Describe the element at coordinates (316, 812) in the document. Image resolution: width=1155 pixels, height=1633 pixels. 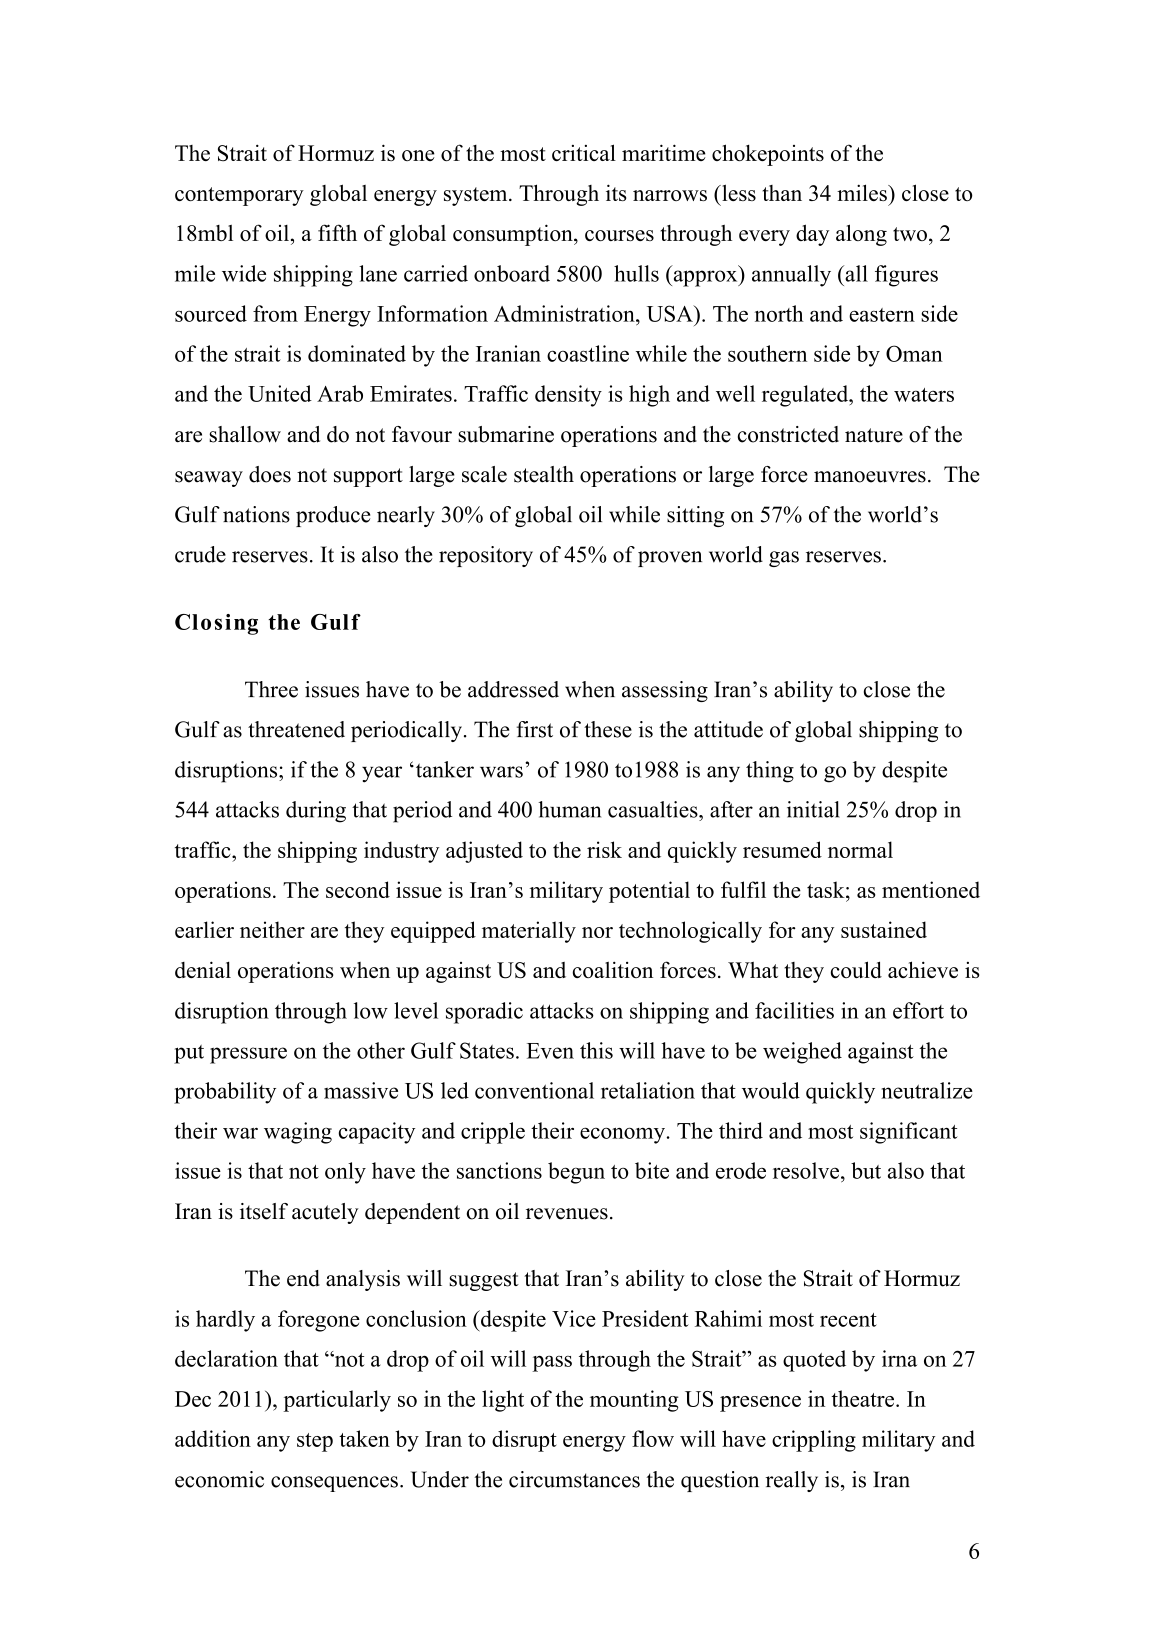
I see `during` at that location.
